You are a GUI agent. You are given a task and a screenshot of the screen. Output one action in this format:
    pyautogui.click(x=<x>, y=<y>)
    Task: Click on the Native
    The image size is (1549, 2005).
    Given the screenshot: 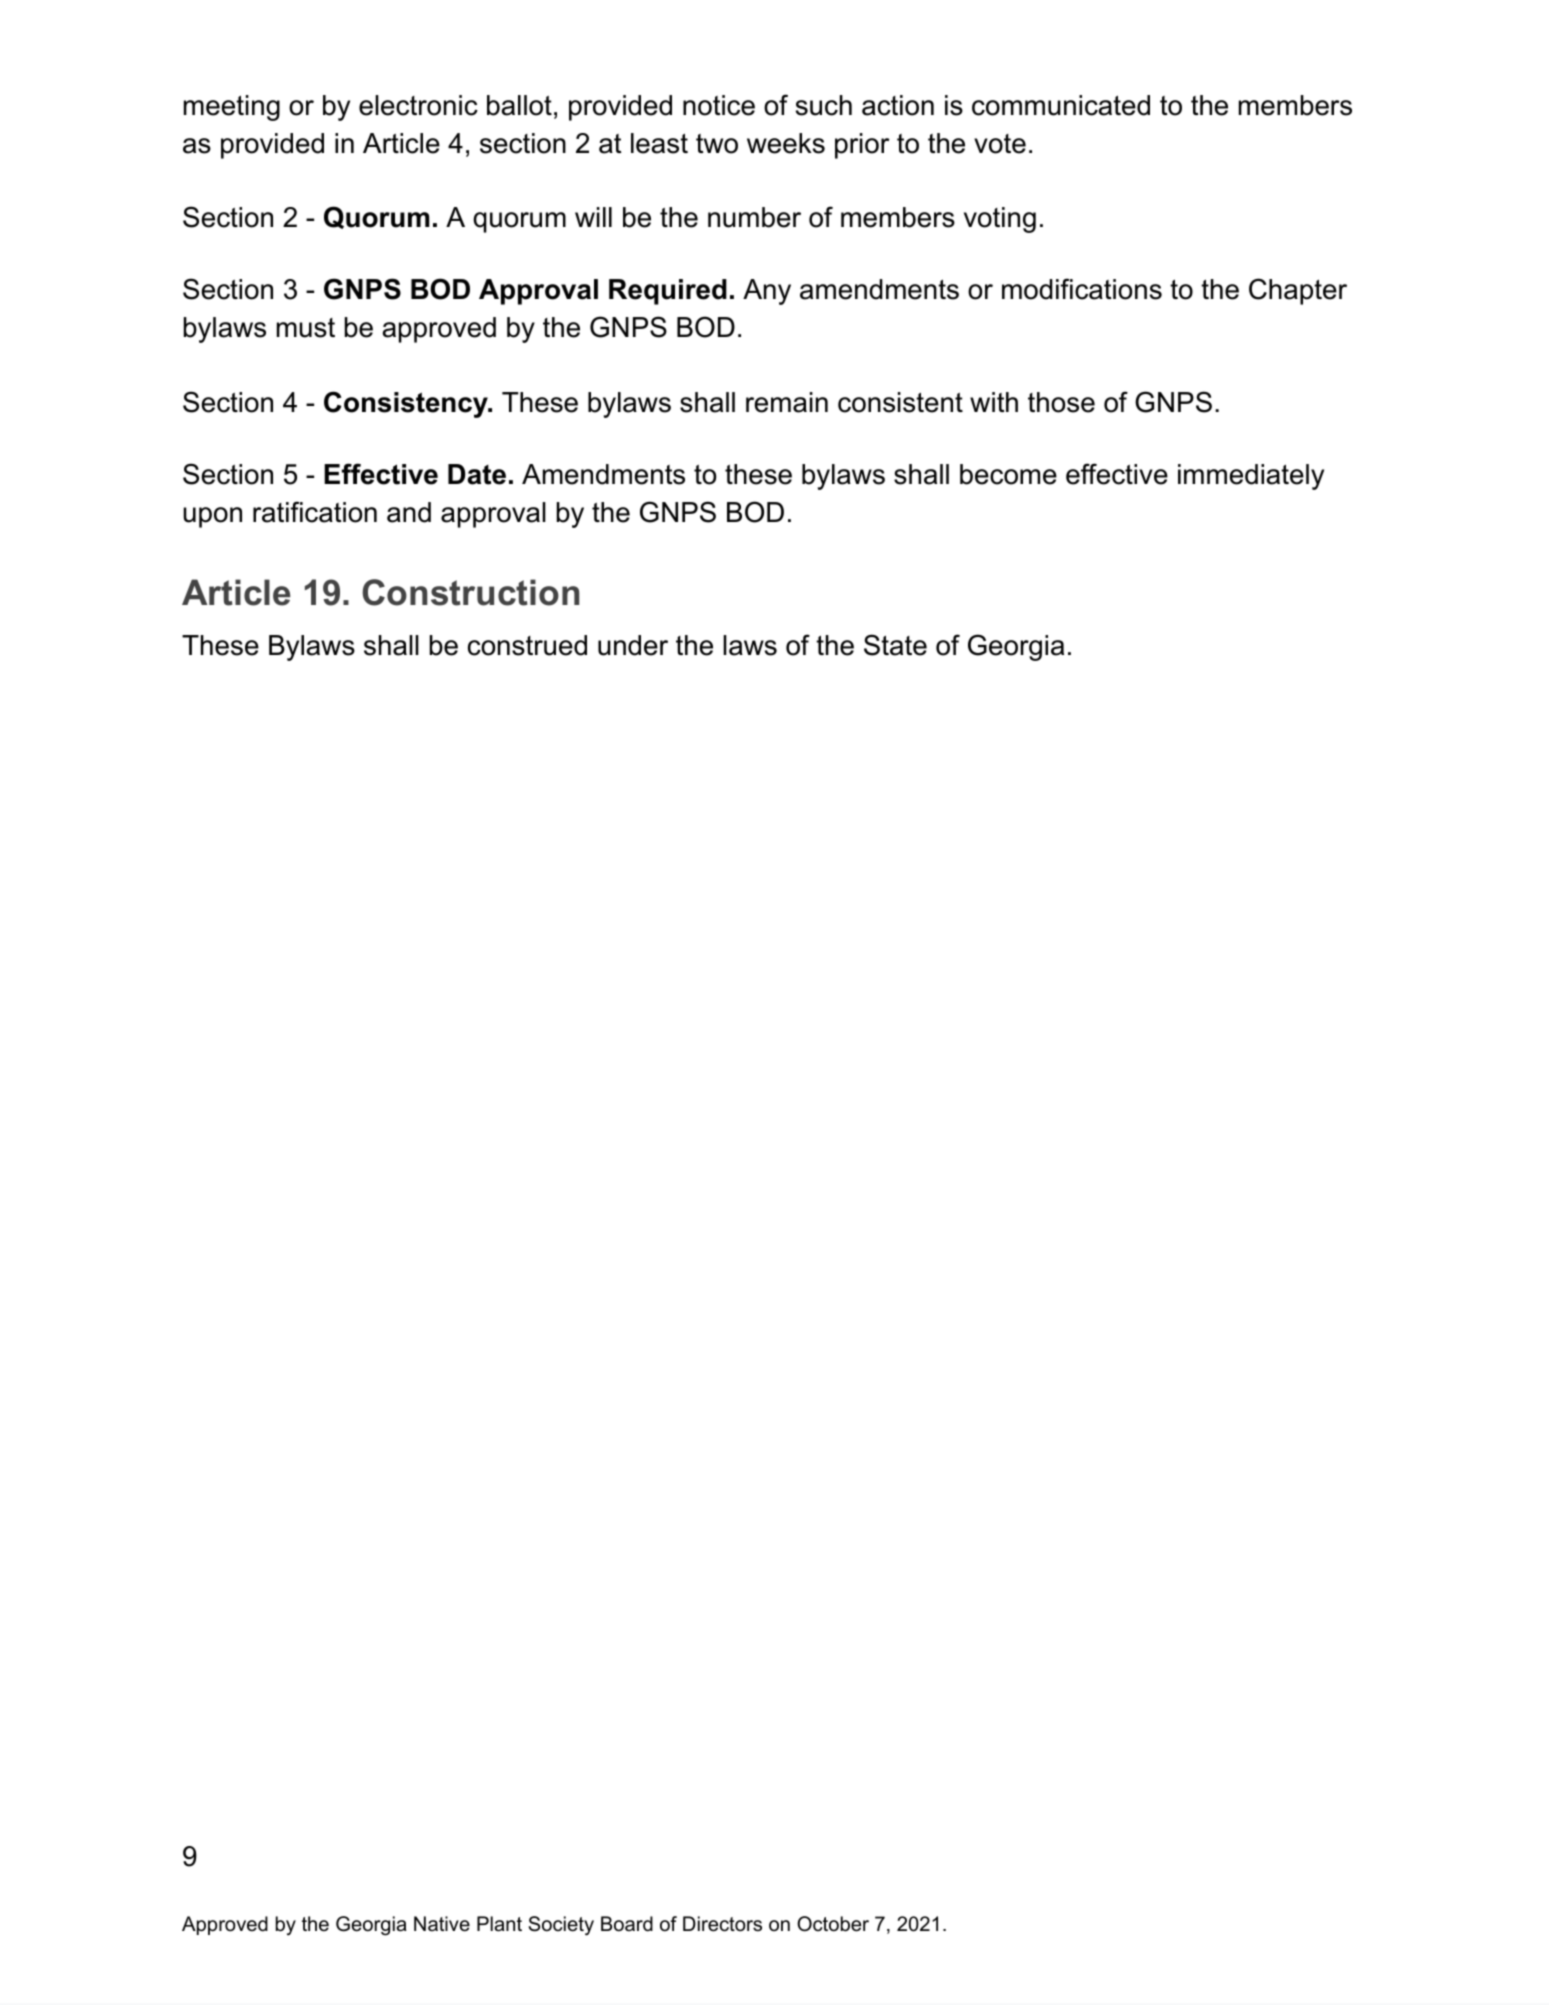 What is the action you would take?
    pyautogui.click(x=442, y=1924)
